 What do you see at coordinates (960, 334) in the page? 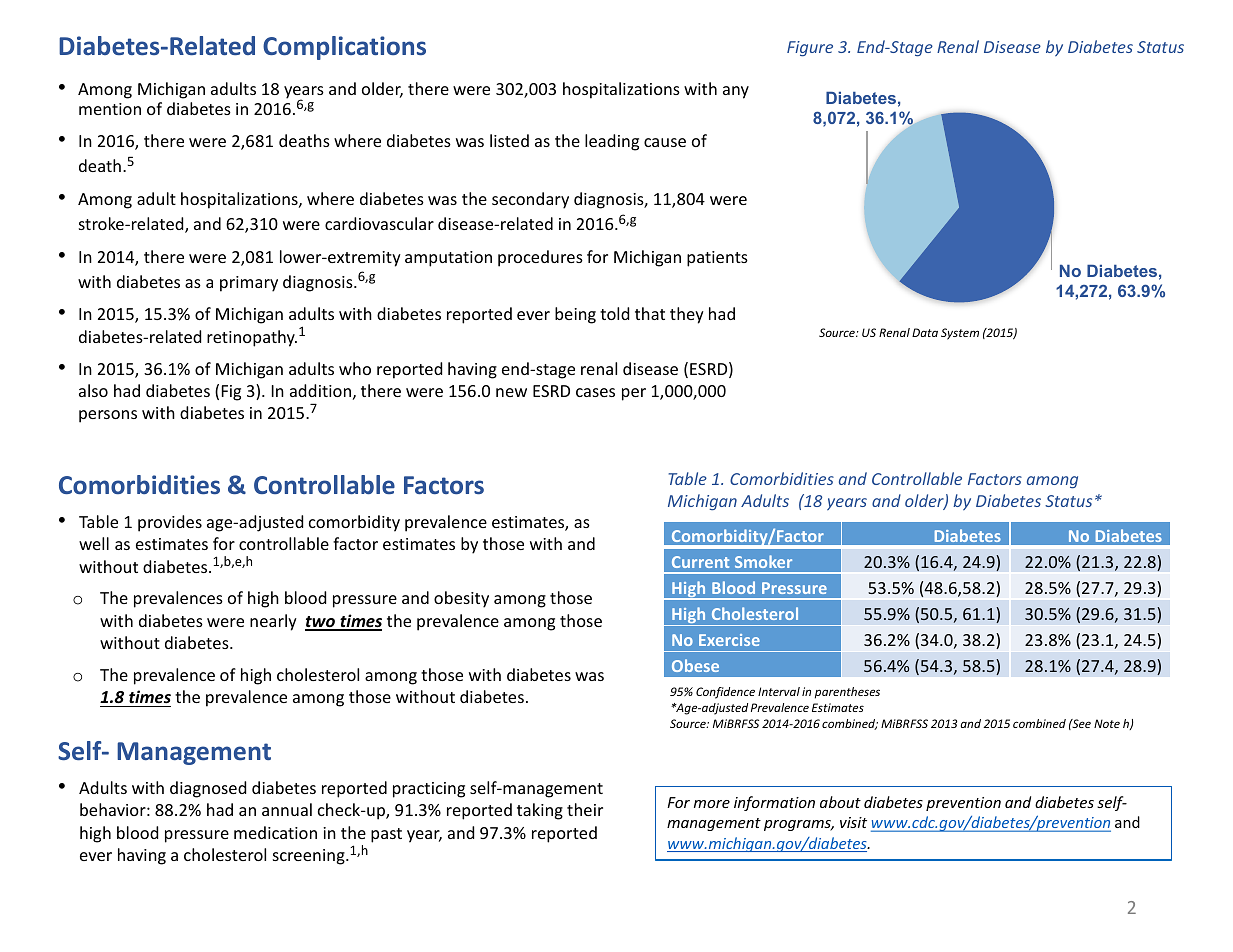
I see `System` at bounding box center [960, 334].
